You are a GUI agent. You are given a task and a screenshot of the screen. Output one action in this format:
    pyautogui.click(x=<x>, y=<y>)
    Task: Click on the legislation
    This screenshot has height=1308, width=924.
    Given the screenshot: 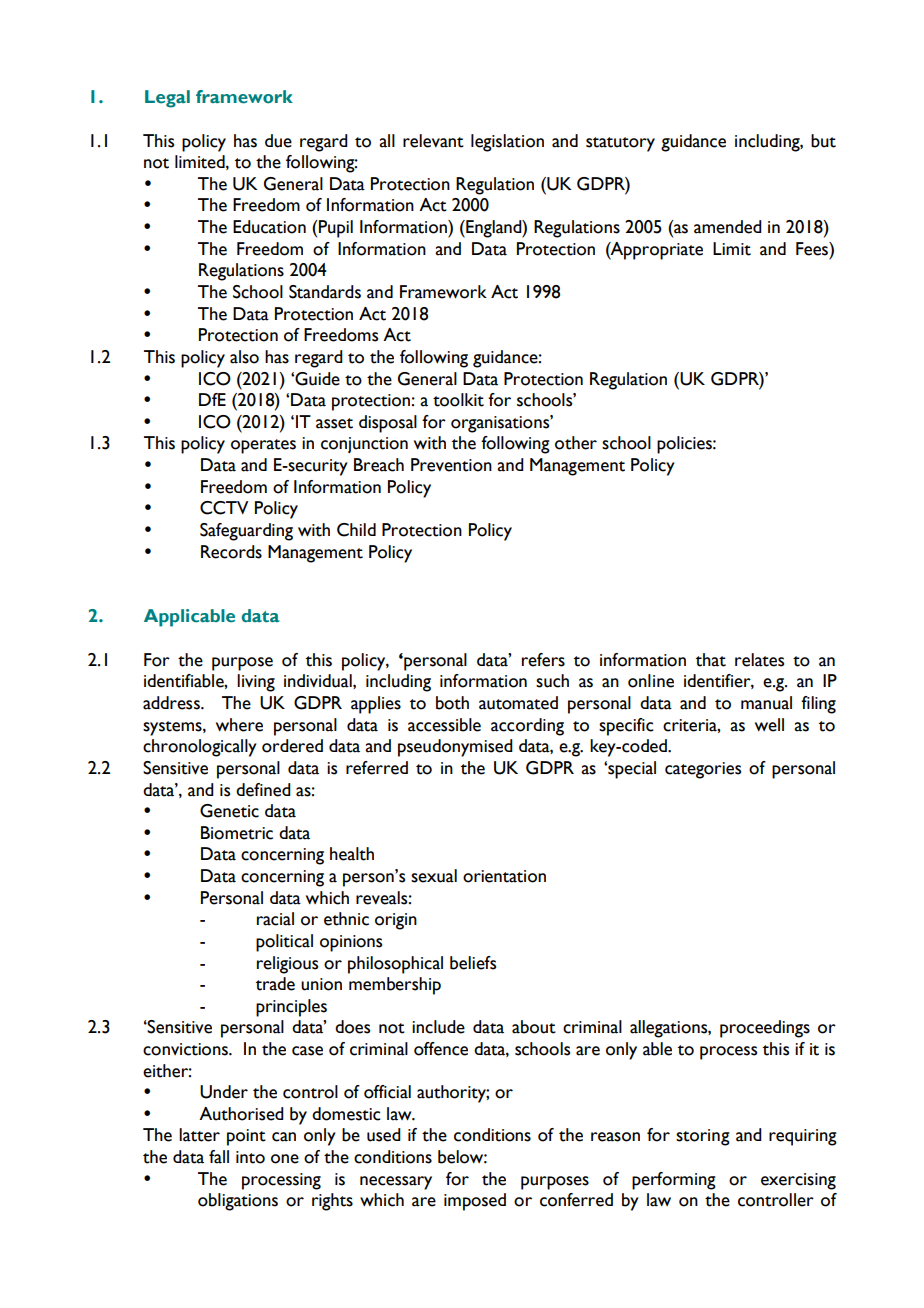 What is the action you would take?
    pyautogui.click(x=507, y=143)
